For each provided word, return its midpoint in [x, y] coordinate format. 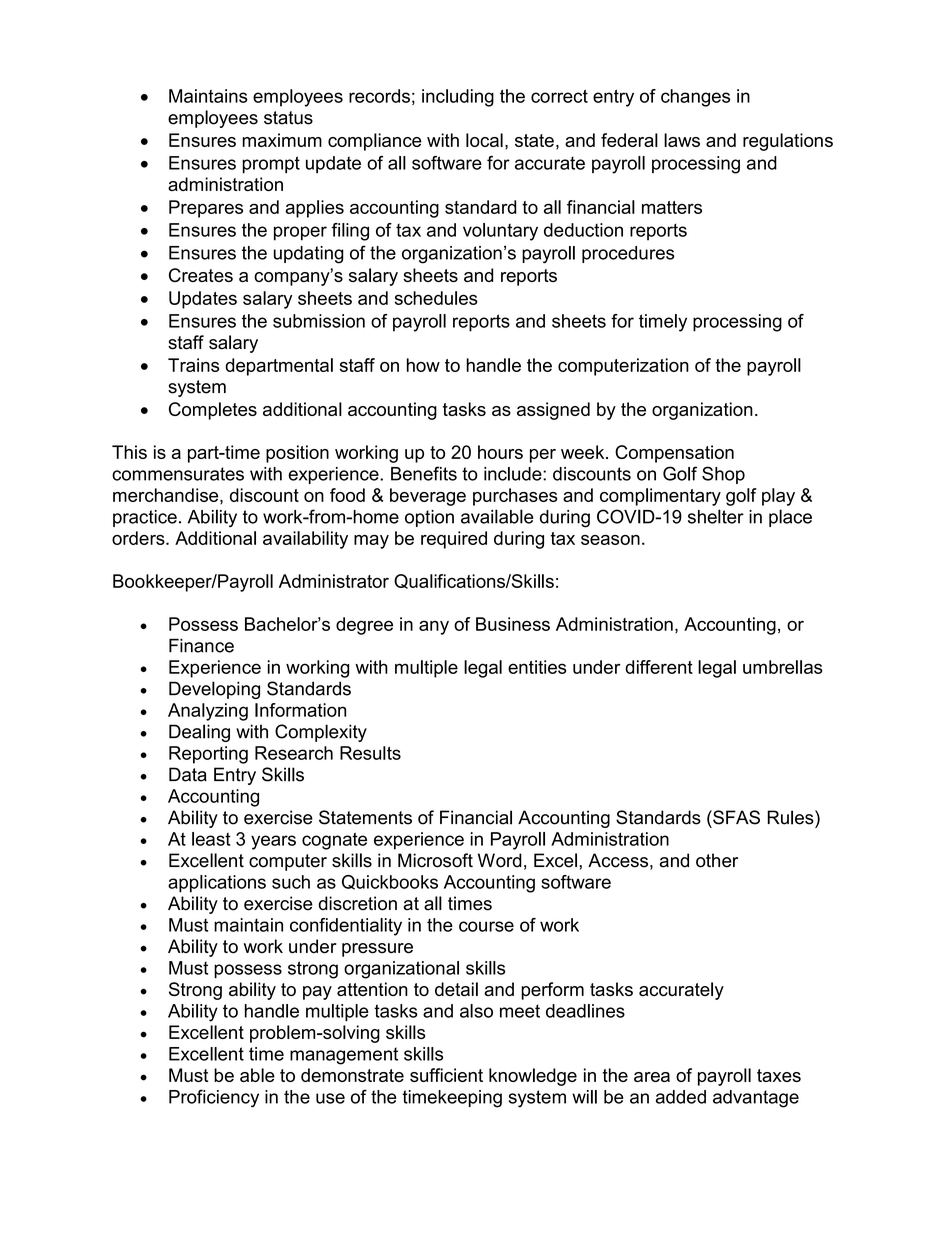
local [484, 140]
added [681, 1097]
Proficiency [214, 1098]
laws [682, 140]
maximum [282, 140]
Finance [201, 645]
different [659, 667]
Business [513, 624]
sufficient [446, 1075]
